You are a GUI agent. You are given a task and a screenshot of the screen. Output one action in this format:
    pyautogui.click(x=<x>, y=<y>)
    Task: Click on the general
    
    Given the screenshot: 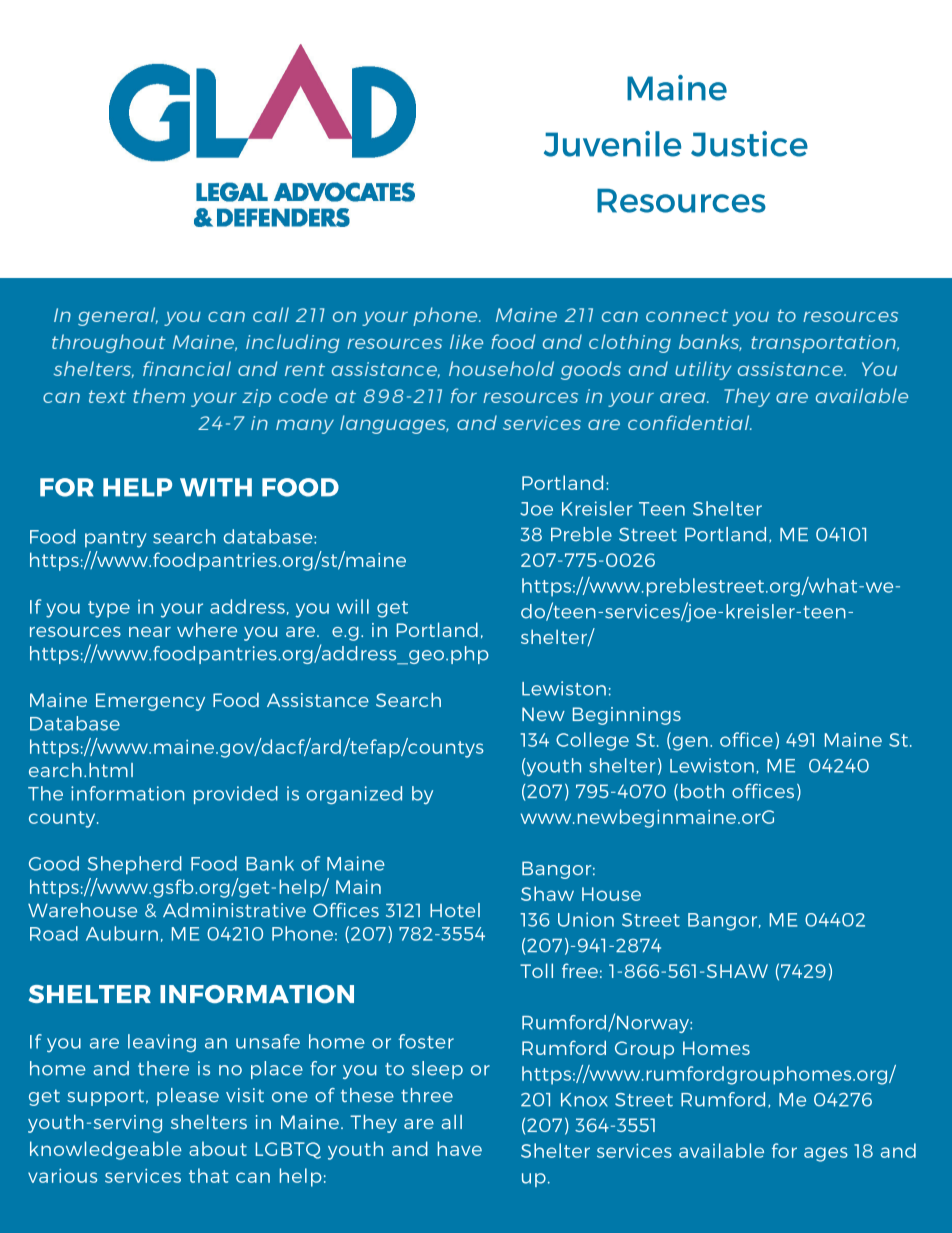 What is the action you would take?
    pyautogui.click(x=118, y=316)
